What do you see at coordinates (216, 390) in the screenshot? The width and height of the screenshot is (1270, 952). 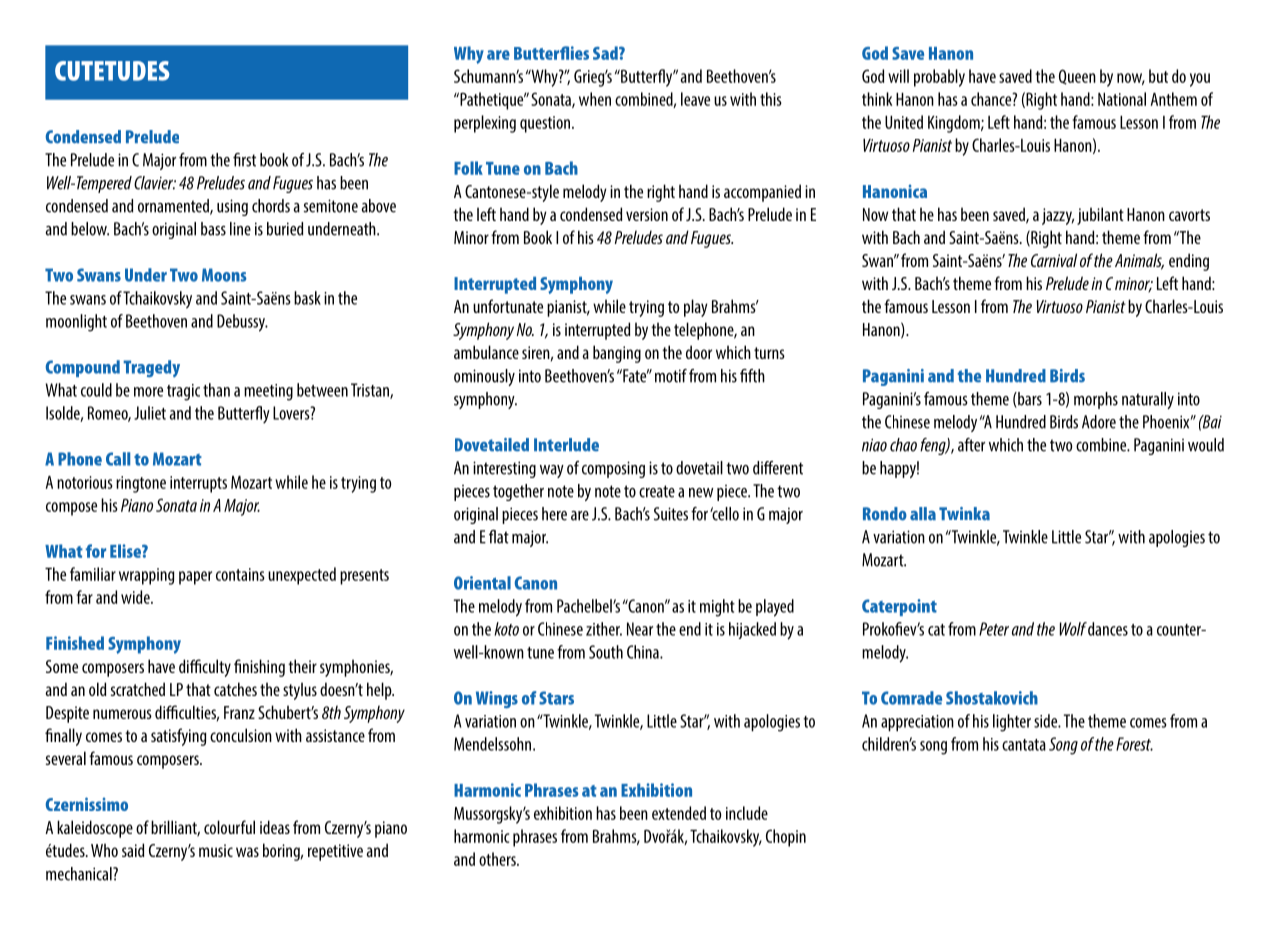 I see `than` at bounding box center [216, 390].
